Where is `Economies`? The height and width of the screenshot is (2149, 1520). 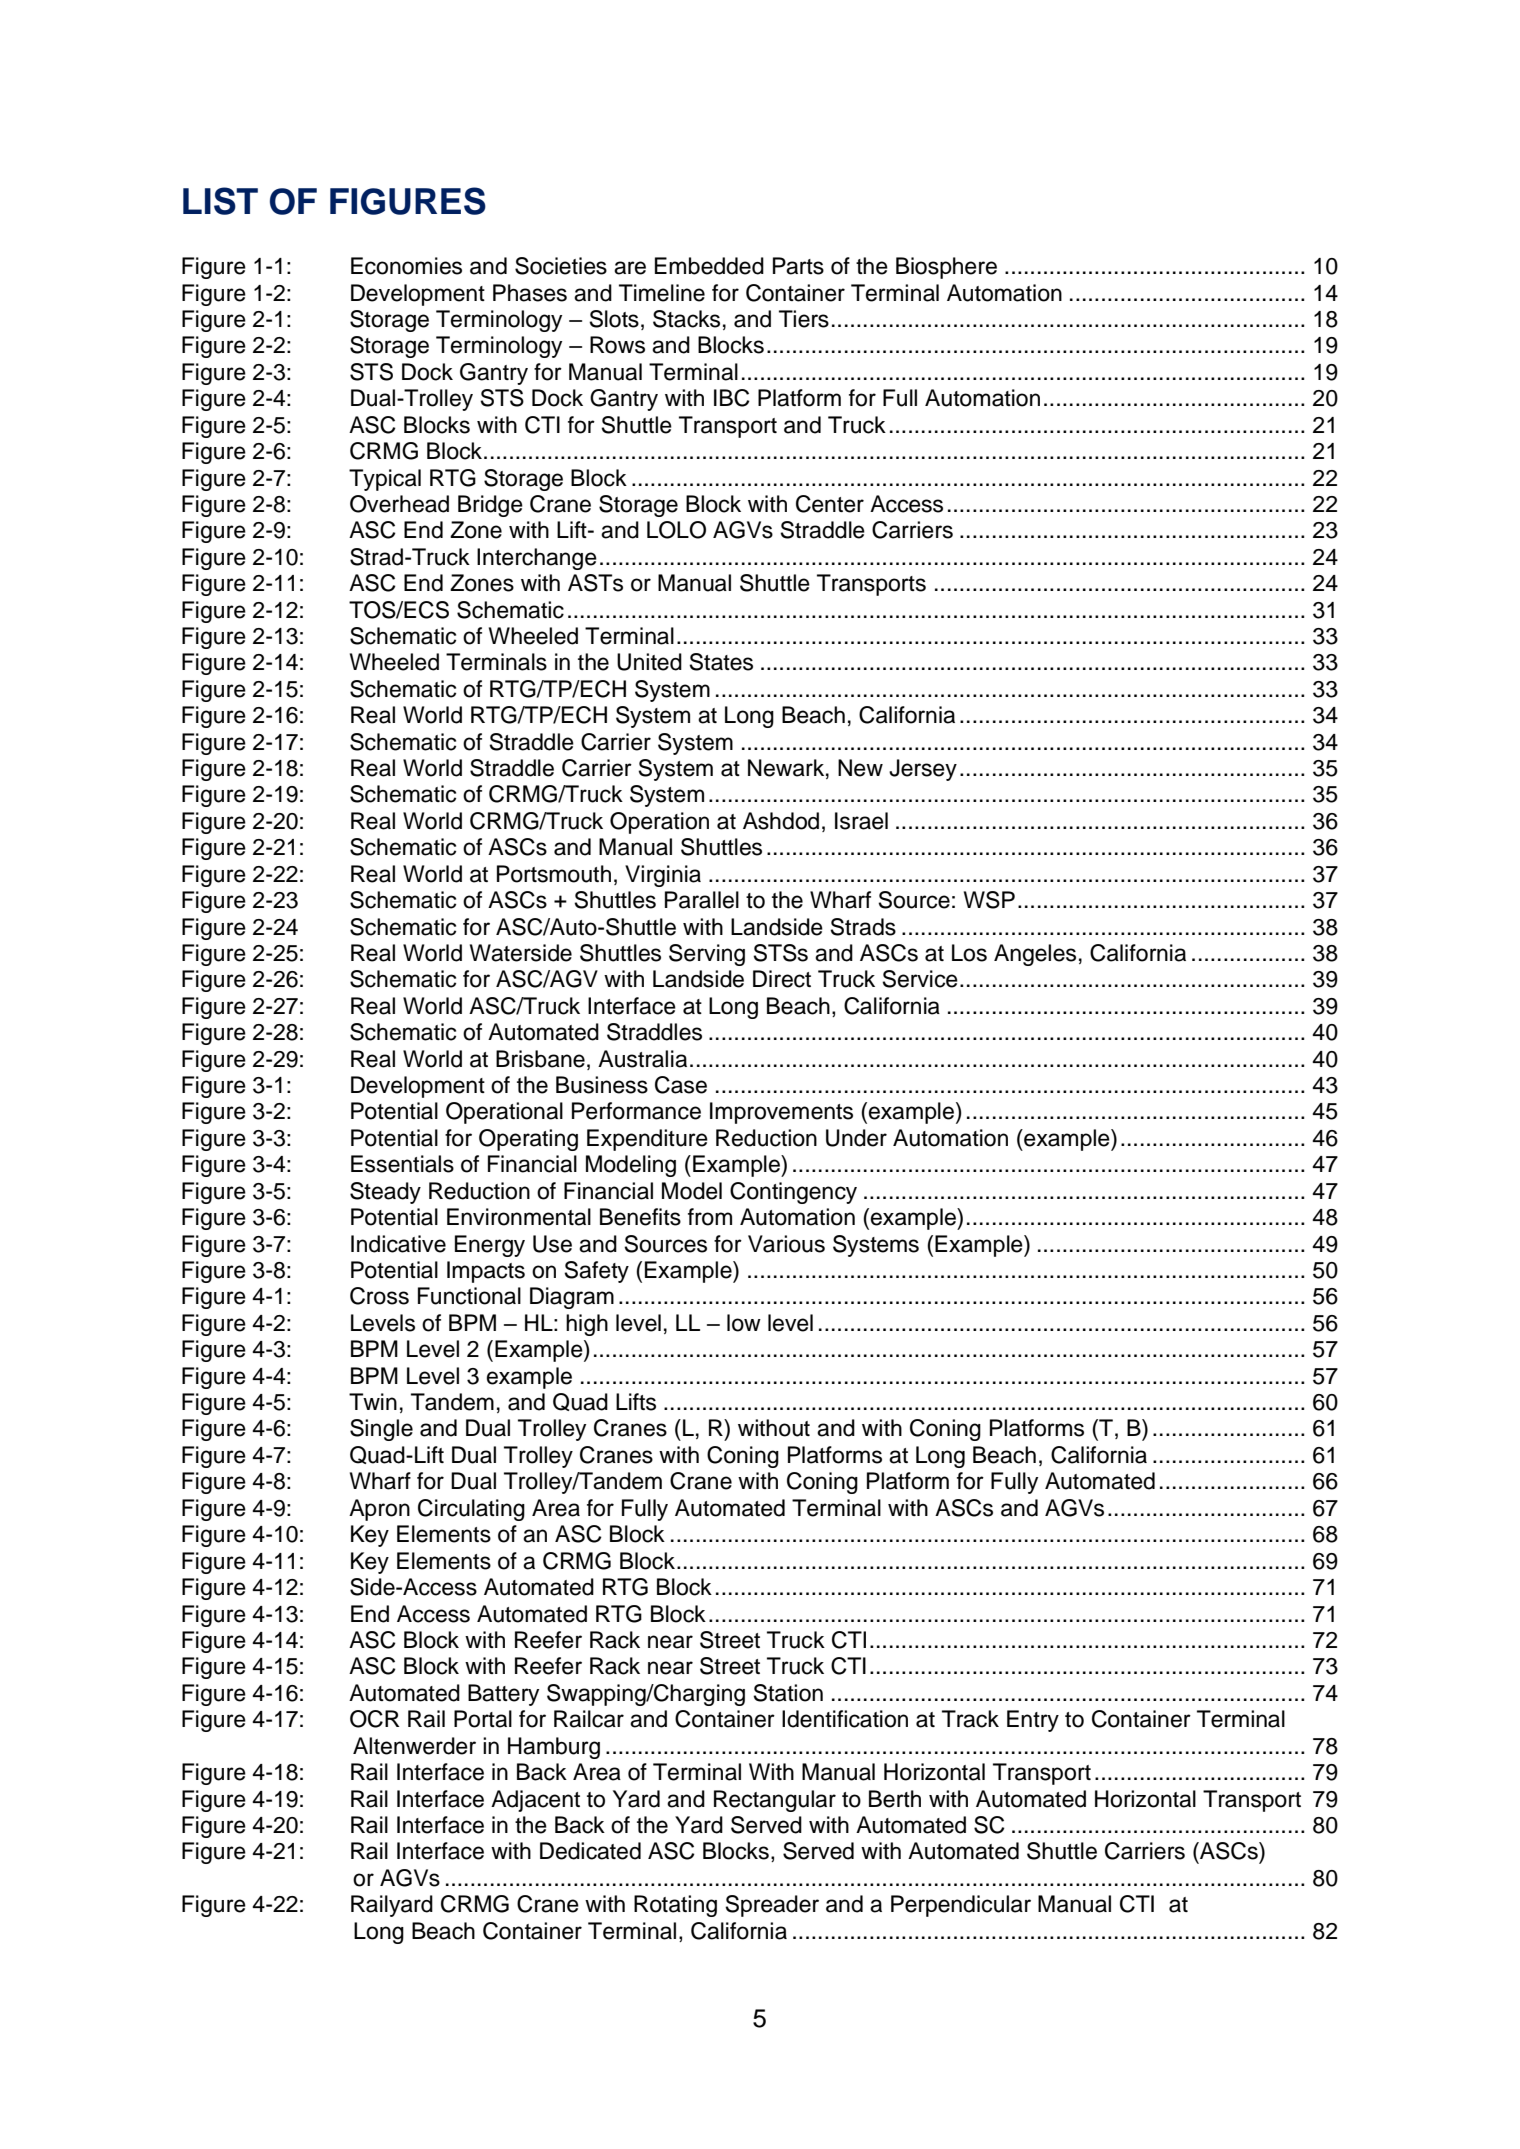
Economies is located at coordinates (406, 266).
